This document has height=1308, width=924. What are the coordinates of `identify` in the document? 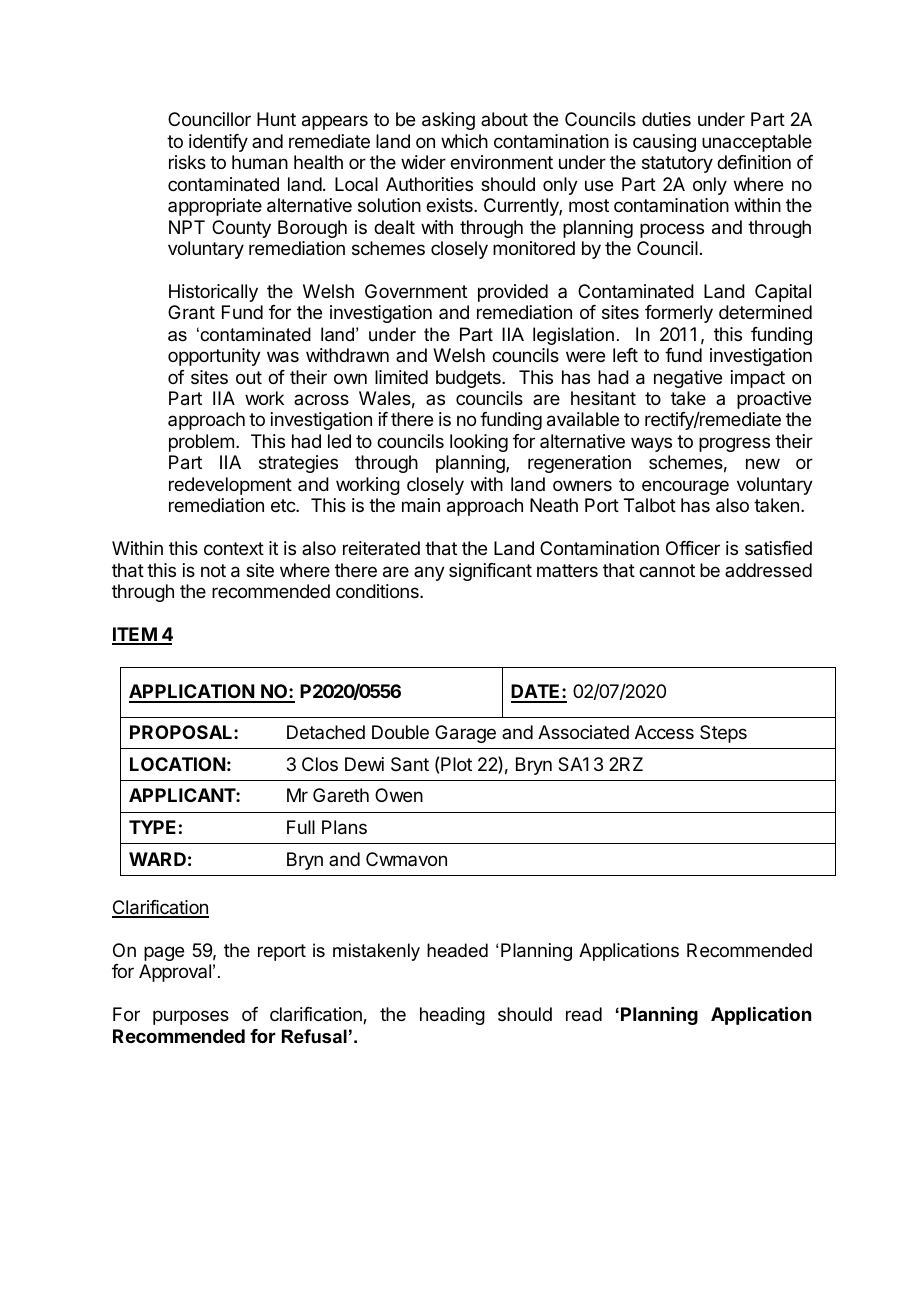 It's located at (218, 143).
